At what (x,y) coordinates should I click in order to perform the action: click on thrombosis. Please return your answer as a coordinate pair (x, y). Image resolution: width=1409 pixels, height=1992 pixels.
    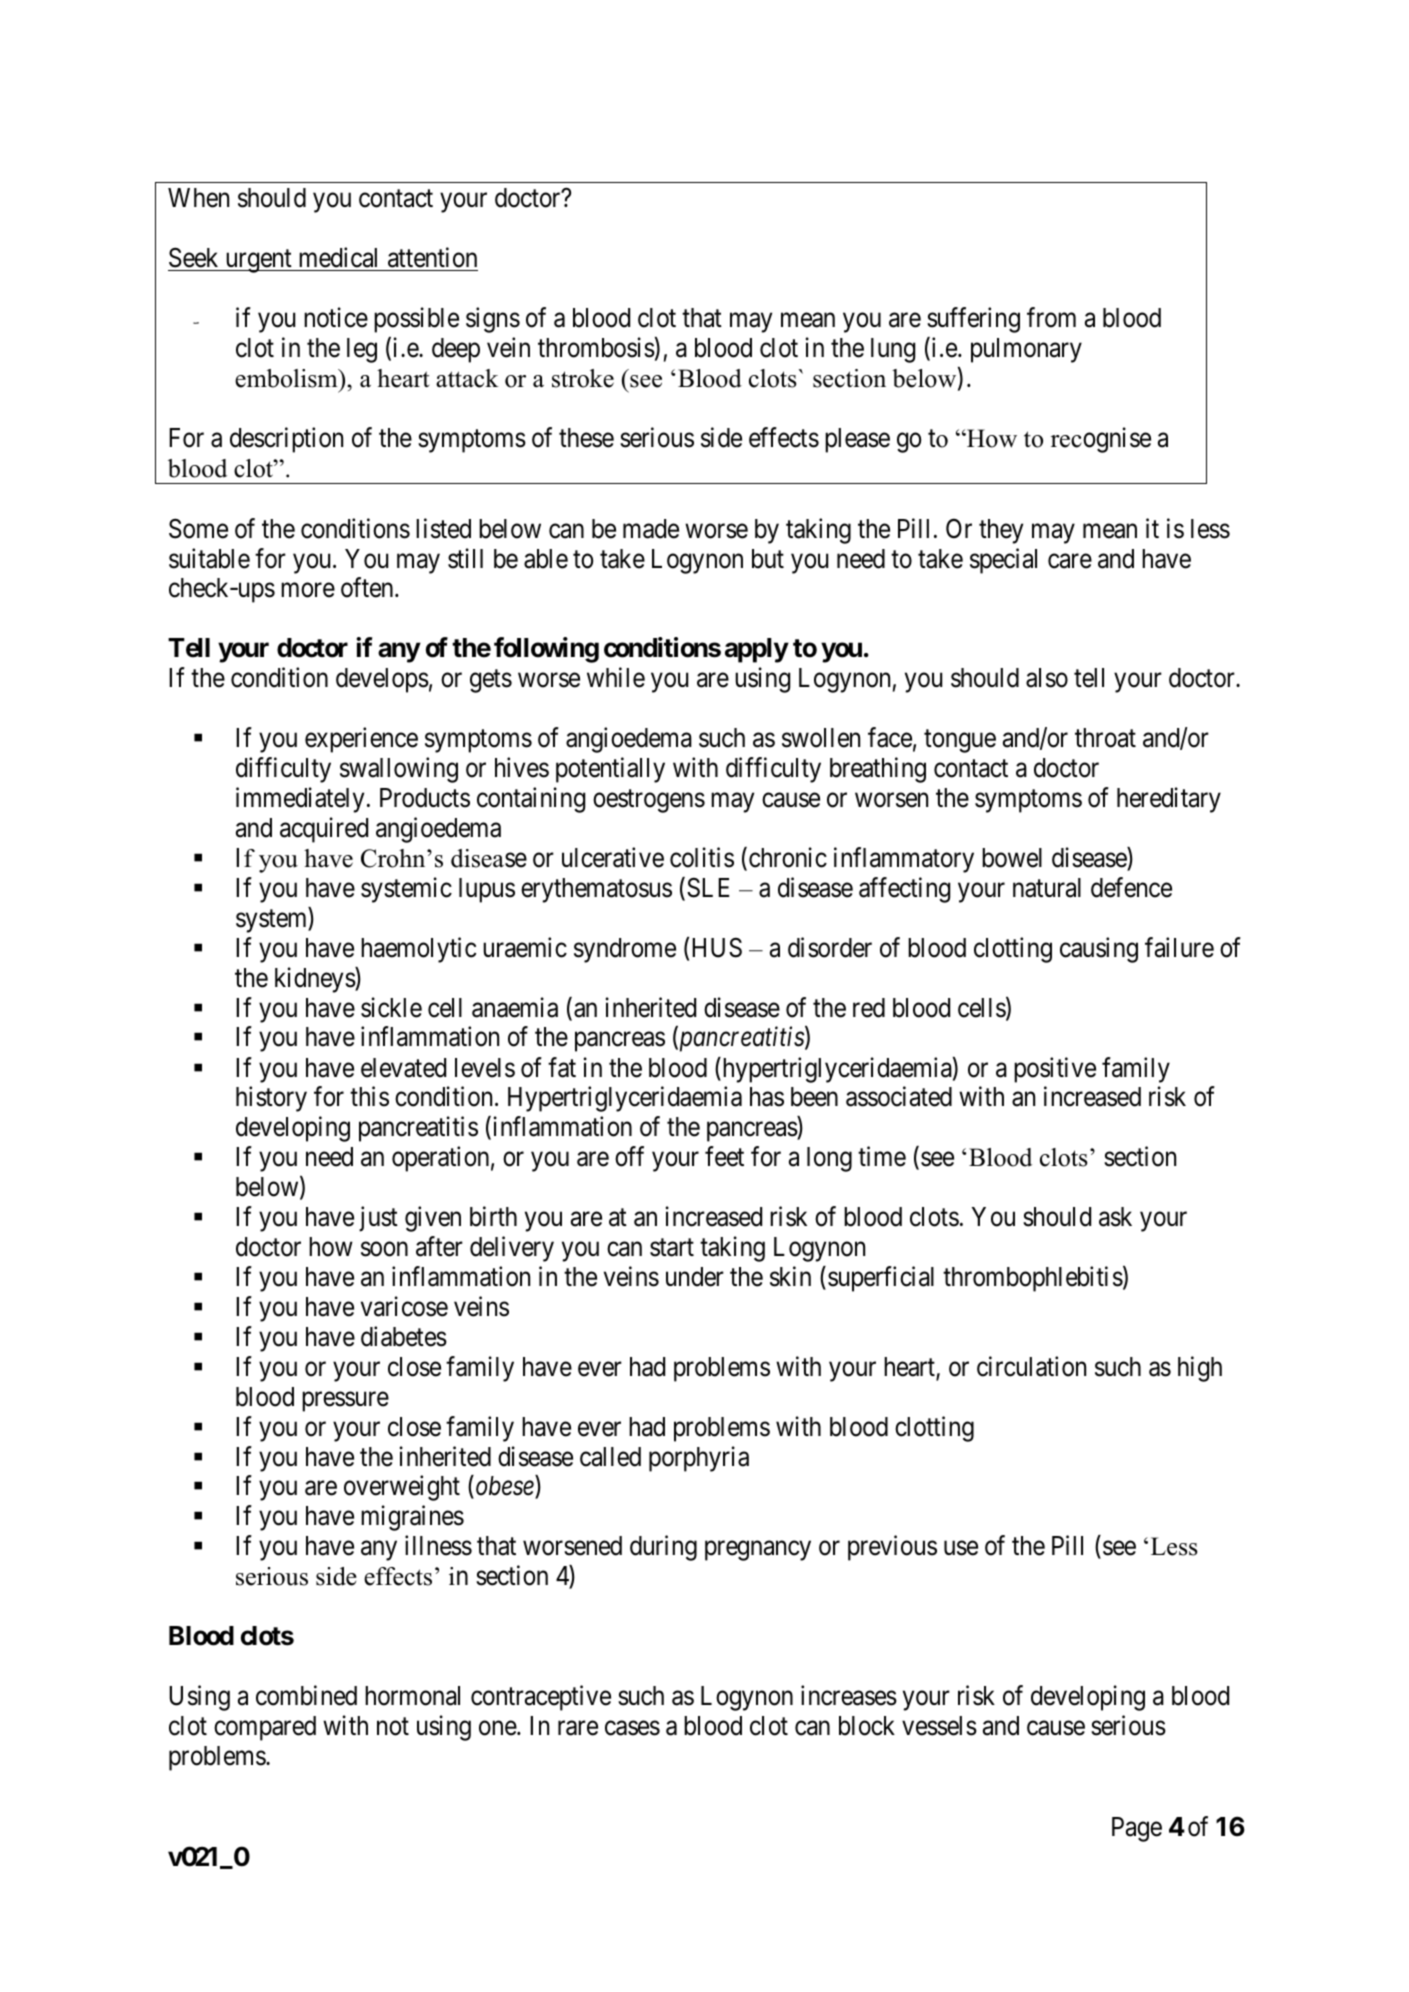
    Looking at the image, I should click on (596, 347).
